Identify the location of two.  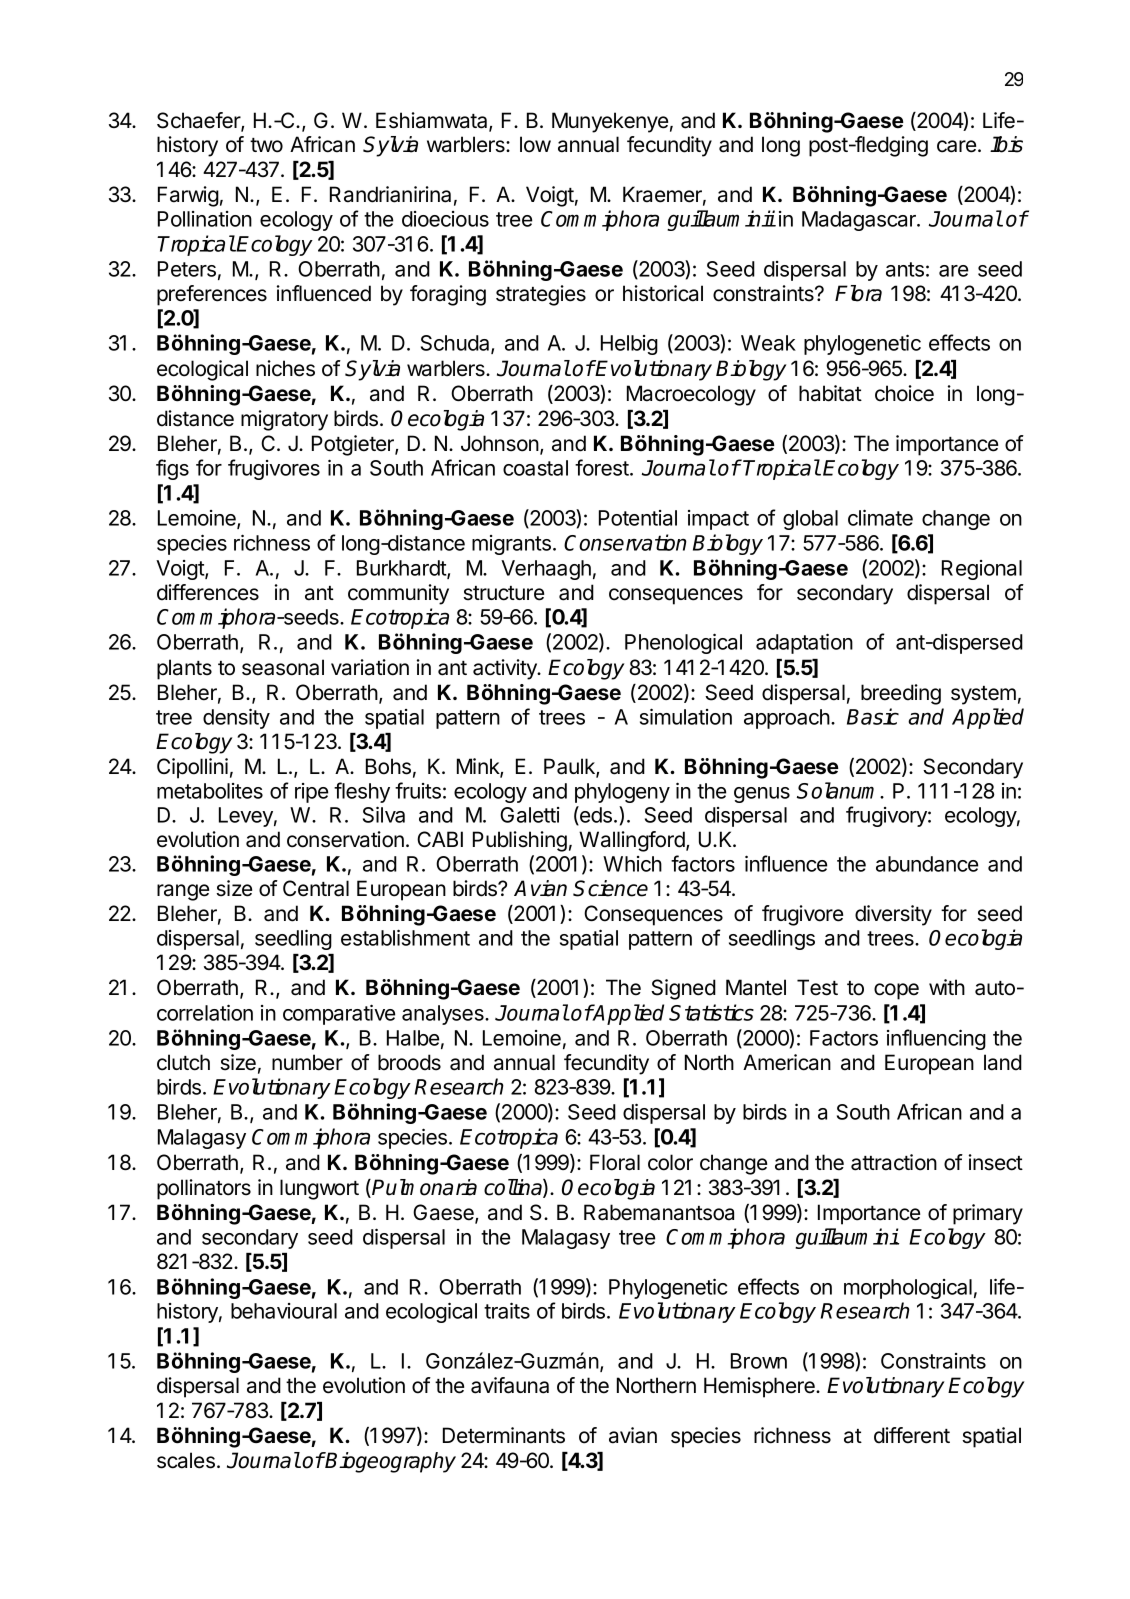
(266, 145).
